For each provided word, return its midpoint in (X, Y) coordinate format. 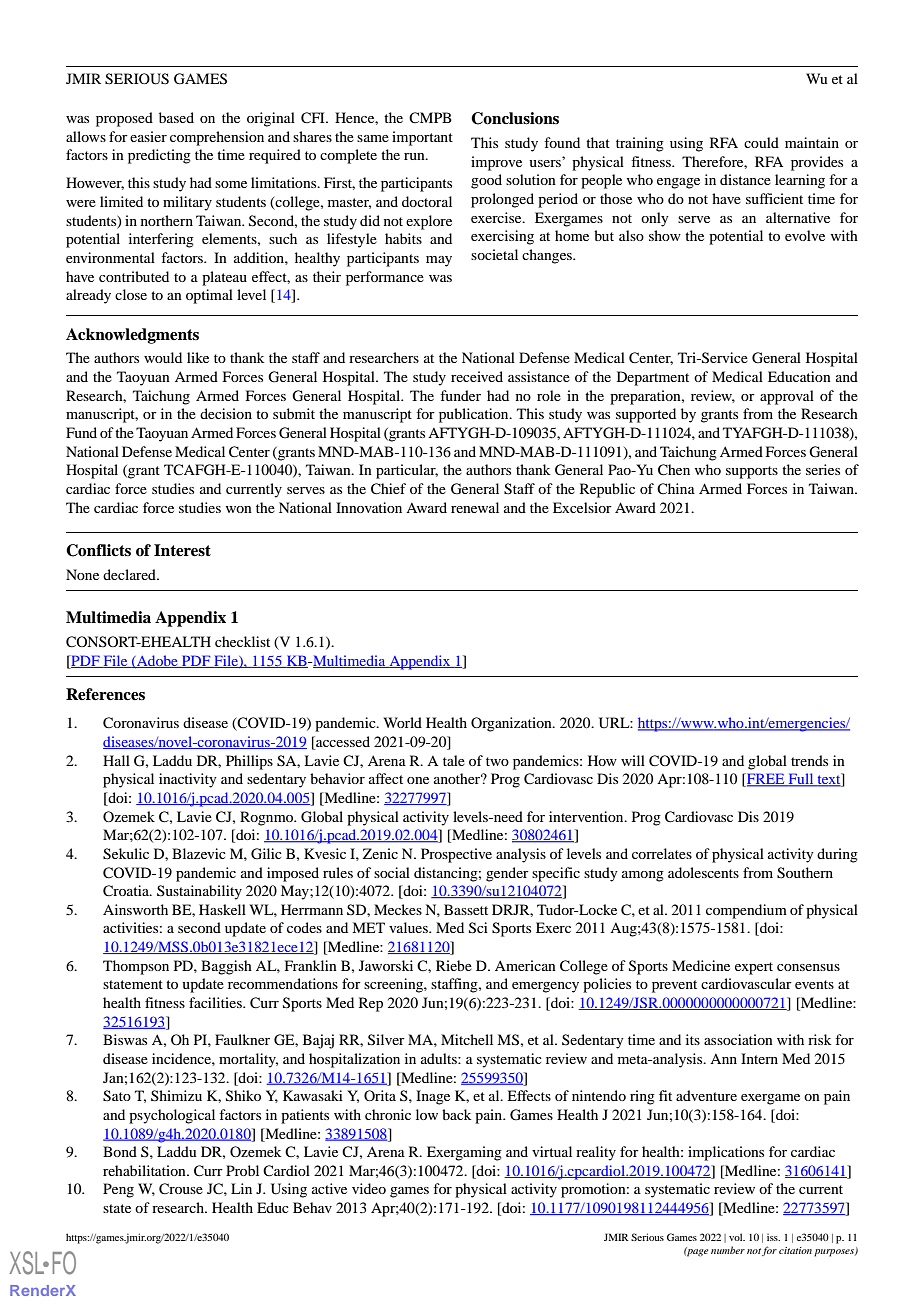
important (422, 138)
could (761, 142)
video (369, 1188)
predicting (159, 156)
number (728, 1250)
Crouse (181, 1189)
